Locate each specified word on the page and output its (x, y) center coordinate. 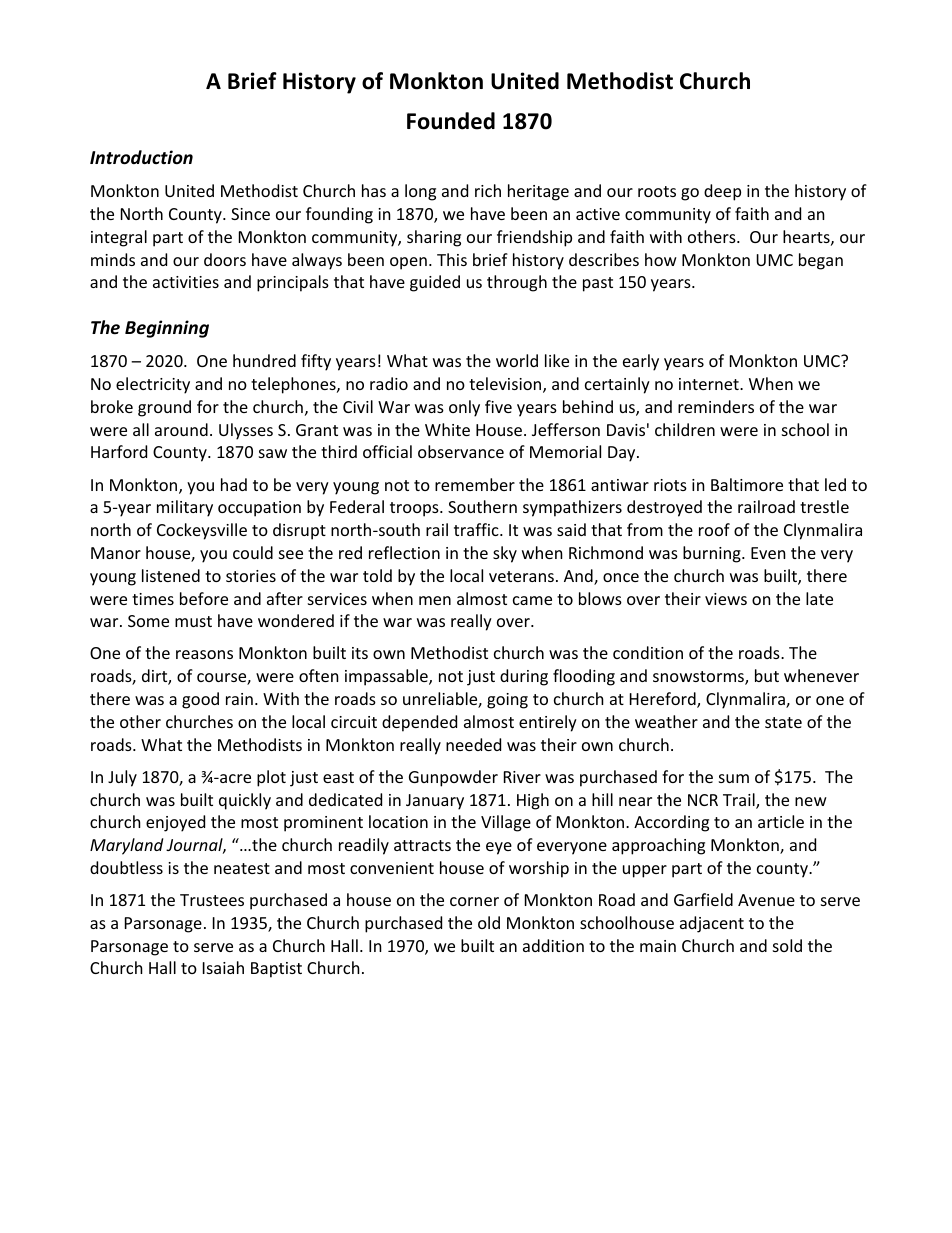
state (783, 722)
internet (710, 384)
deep (722, 192)
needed (473, 744)
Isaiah (223, 967)
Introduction (141, 157)
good (200, 700)
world (517, 360)
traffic (477, 529)
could (253, 552)
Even (768, 553)
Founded (451, 121)
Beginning (167, 329)
